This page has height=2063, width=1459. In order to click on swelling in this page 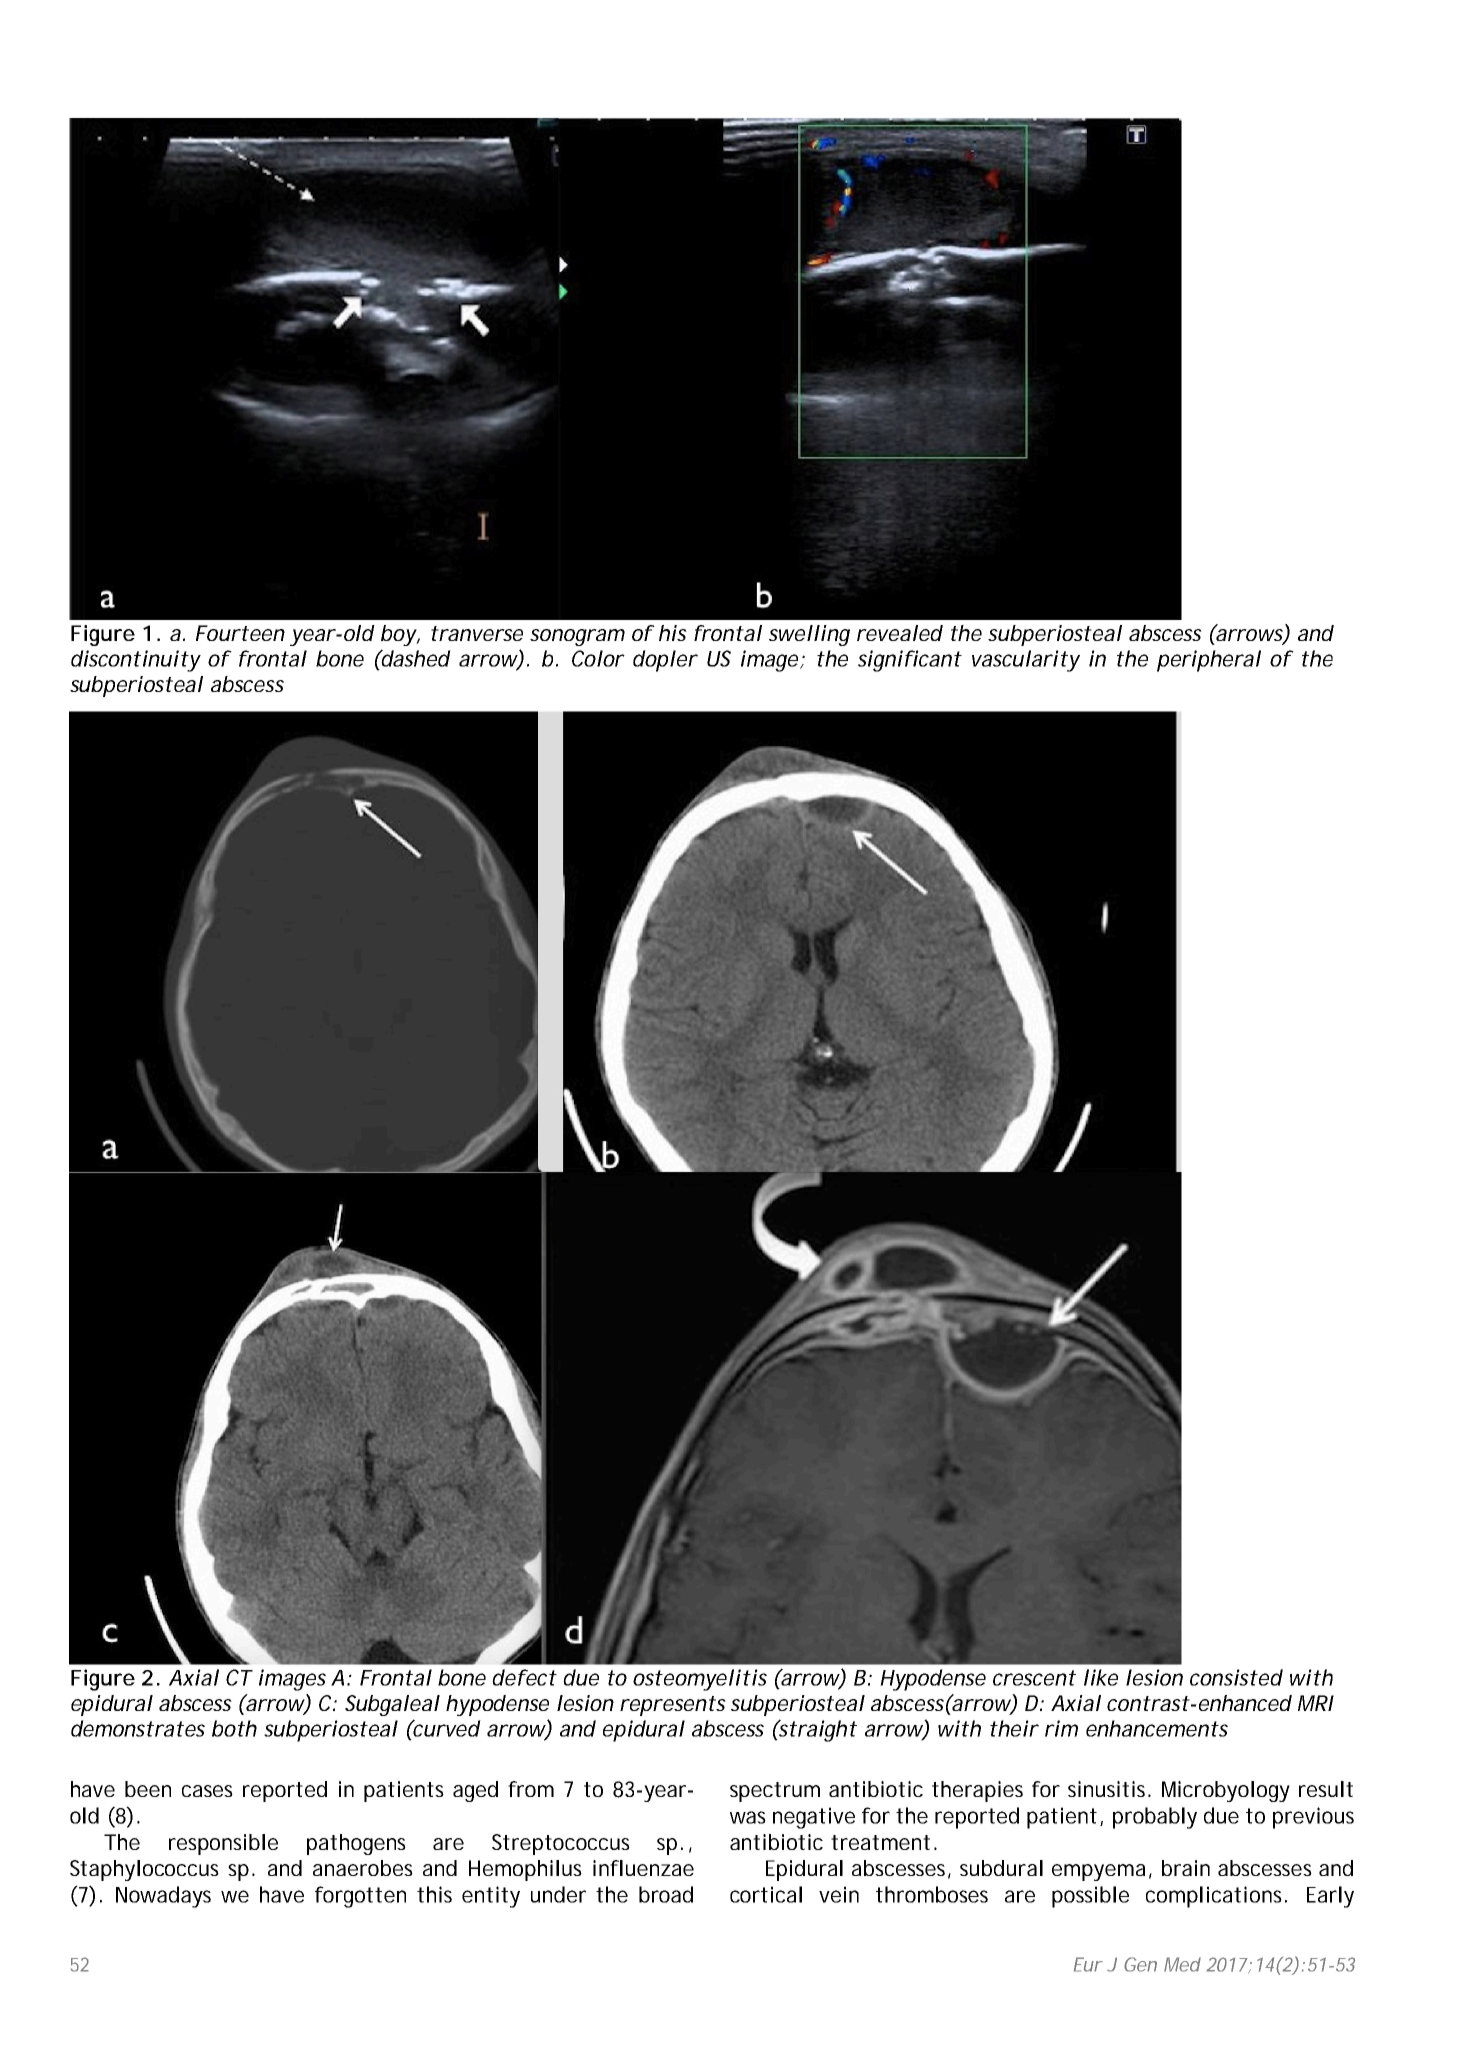, I will do `click(809, 635)`.
